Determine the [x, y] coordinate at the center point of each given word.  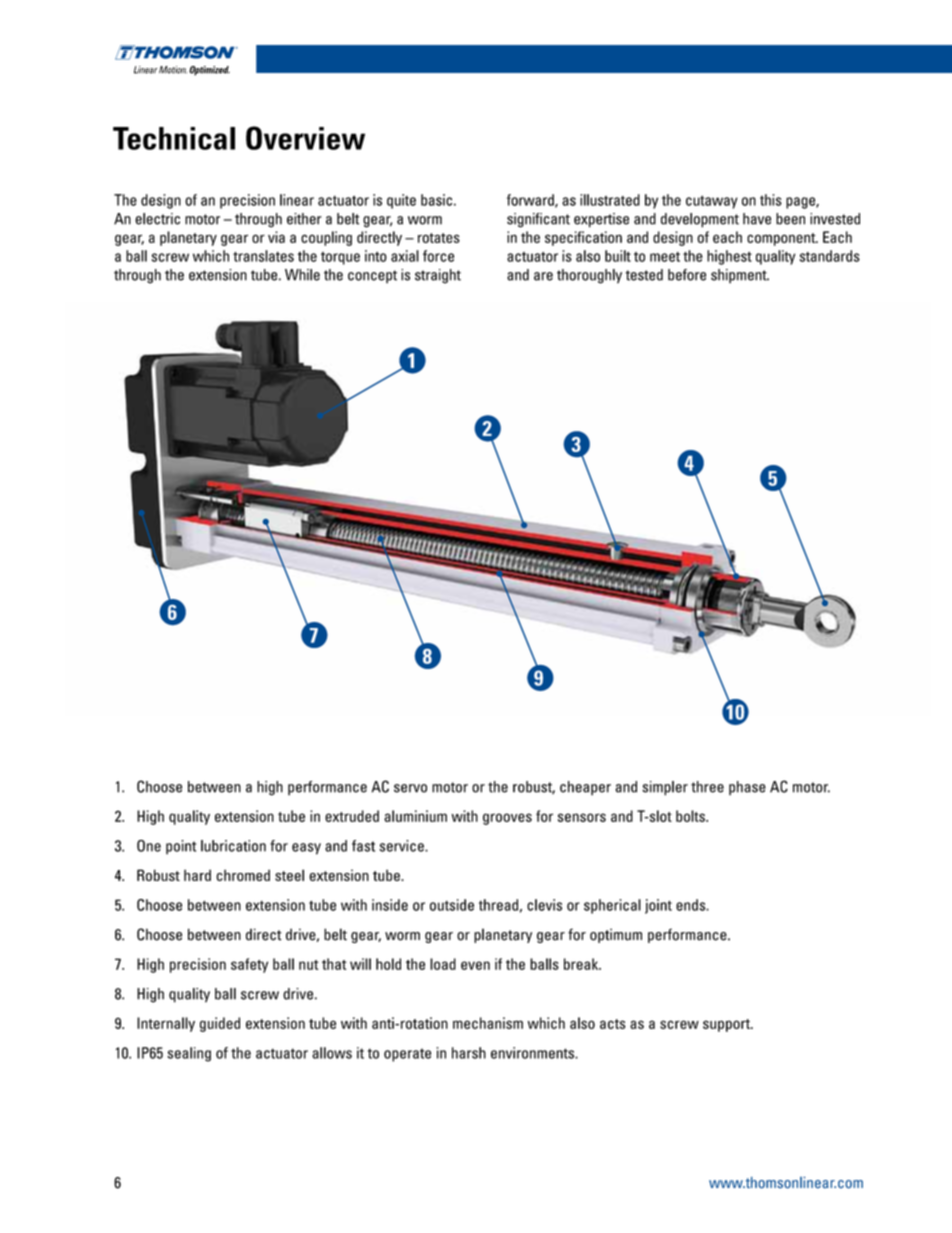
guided [220, 1024]
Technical [174, 138]
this [771, 200]
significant [538, 220]
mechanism [488, 1023]
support [727, 1025]
